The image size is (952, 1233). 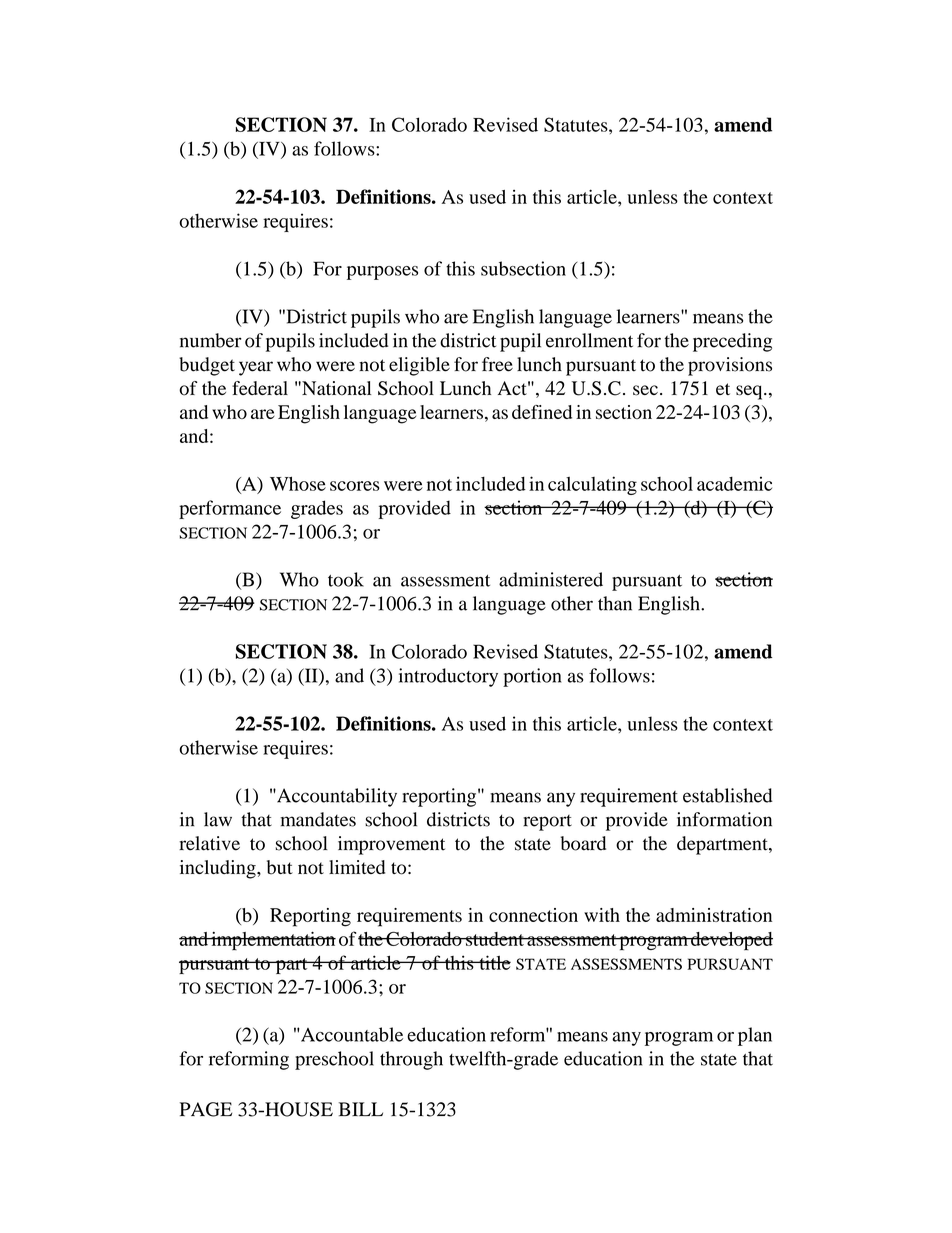 What do you see at coordinates (336, 797) in the screenshot?
I see `Accountability` at bounding box center [336, 797].
